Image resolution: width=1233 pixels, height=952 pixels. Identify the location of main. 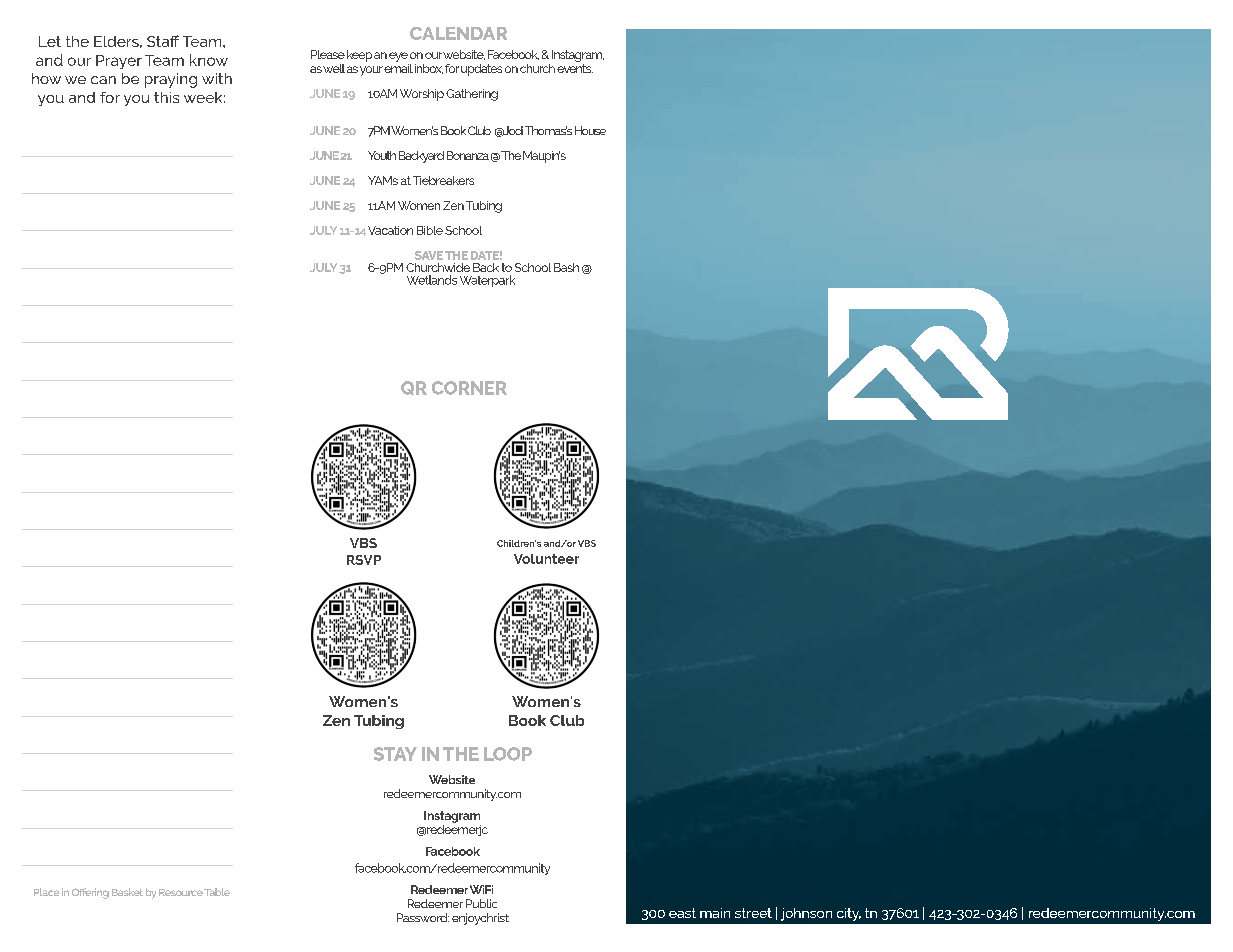
(715, 913).
